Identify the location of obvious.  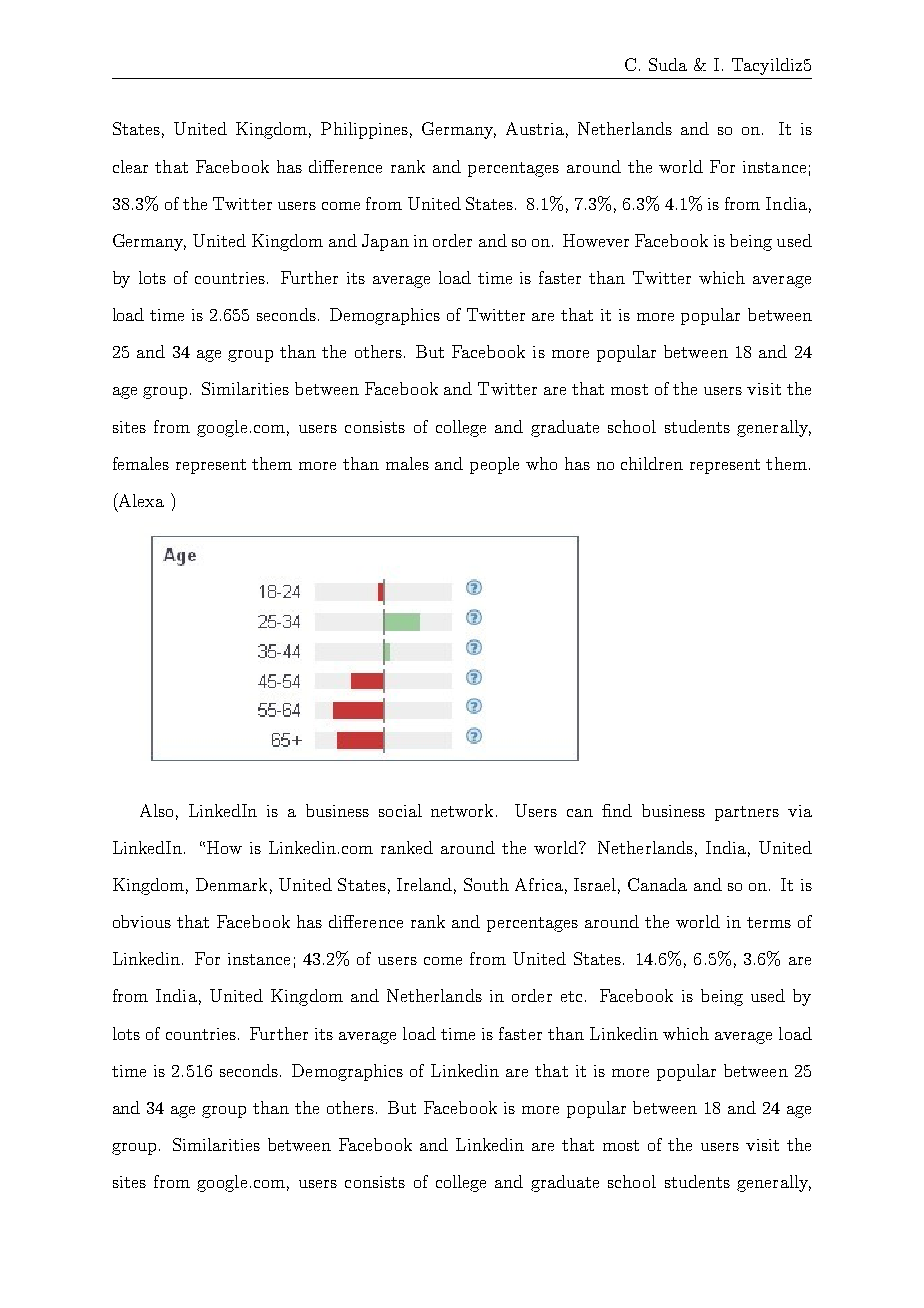
(142, 921).
